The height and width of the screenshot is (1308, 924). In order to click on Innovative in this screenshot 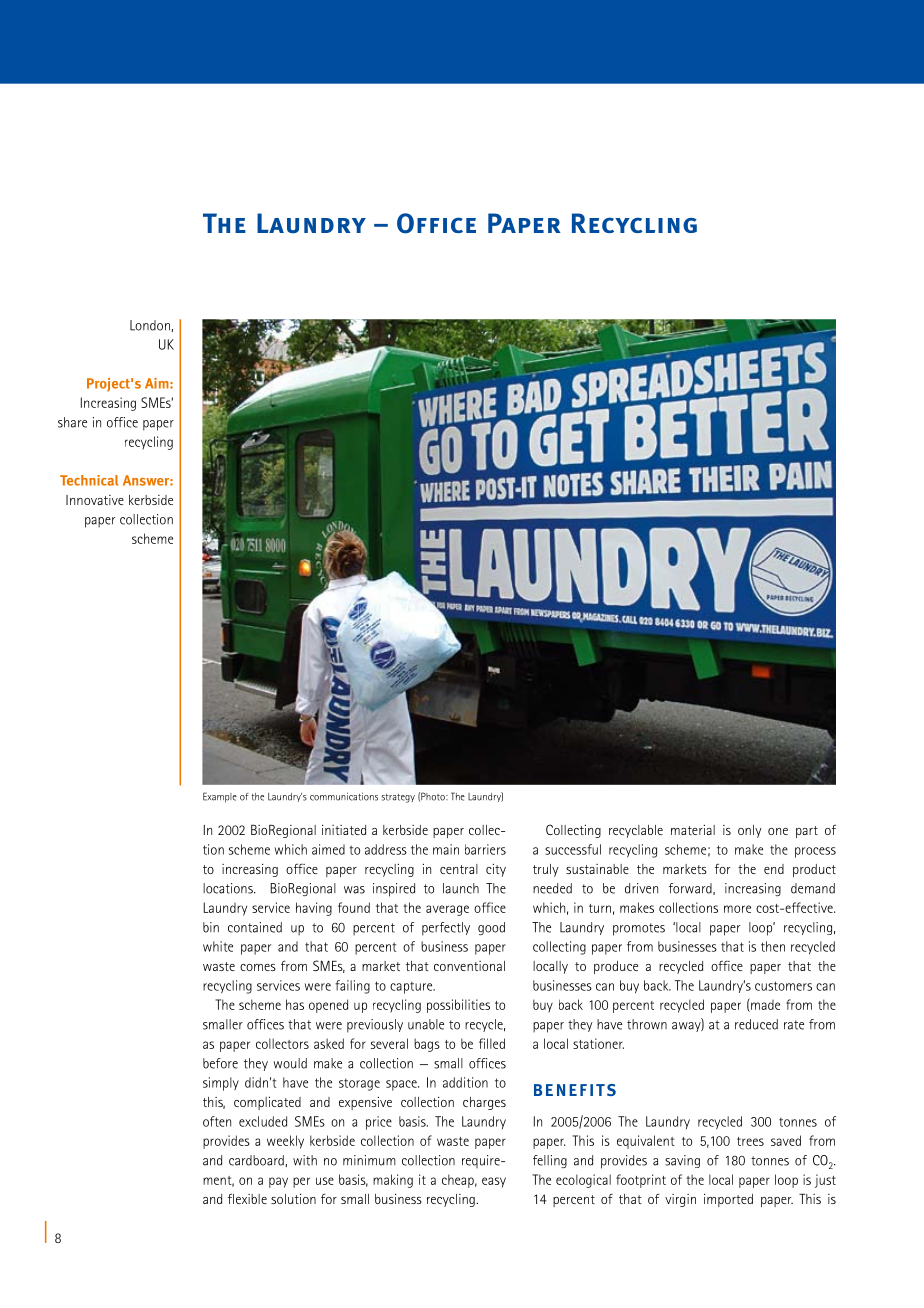, I will do `click(95, 500)`.
